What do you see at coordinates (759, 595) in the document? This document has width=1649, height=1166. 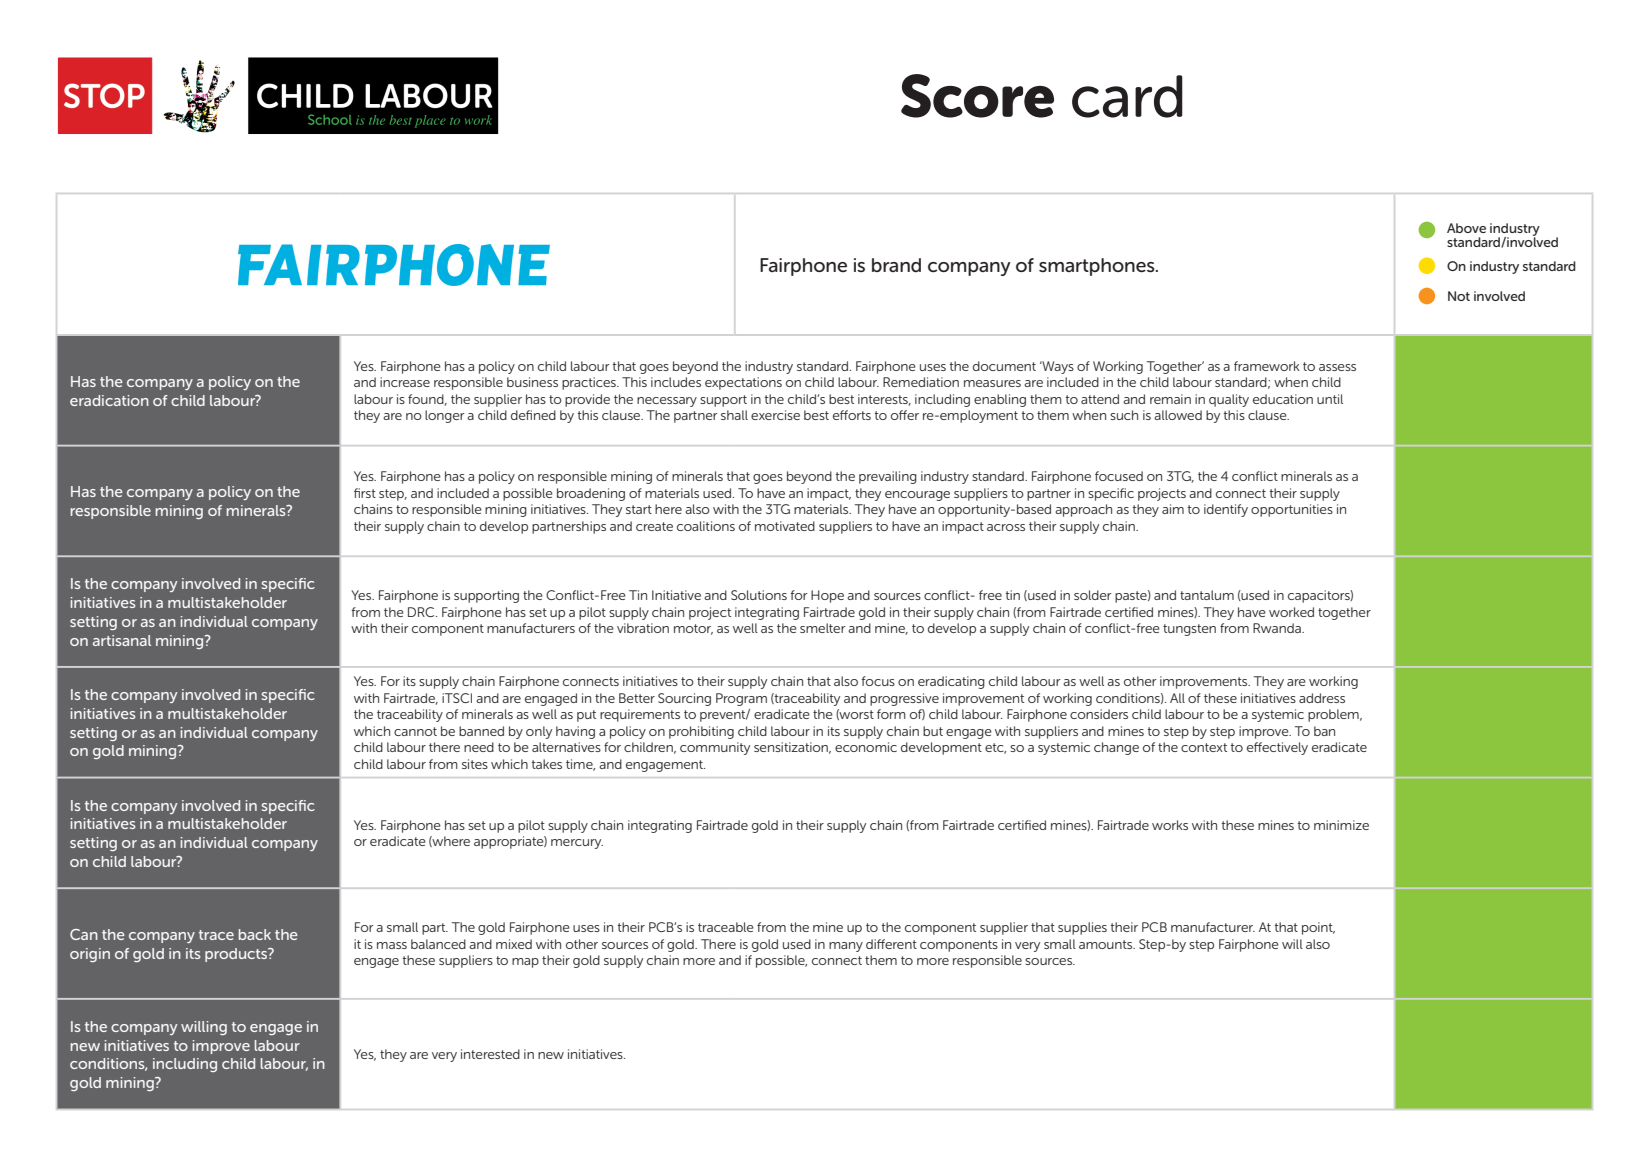 I see `Solutions` at bounding box center [759, 595].
